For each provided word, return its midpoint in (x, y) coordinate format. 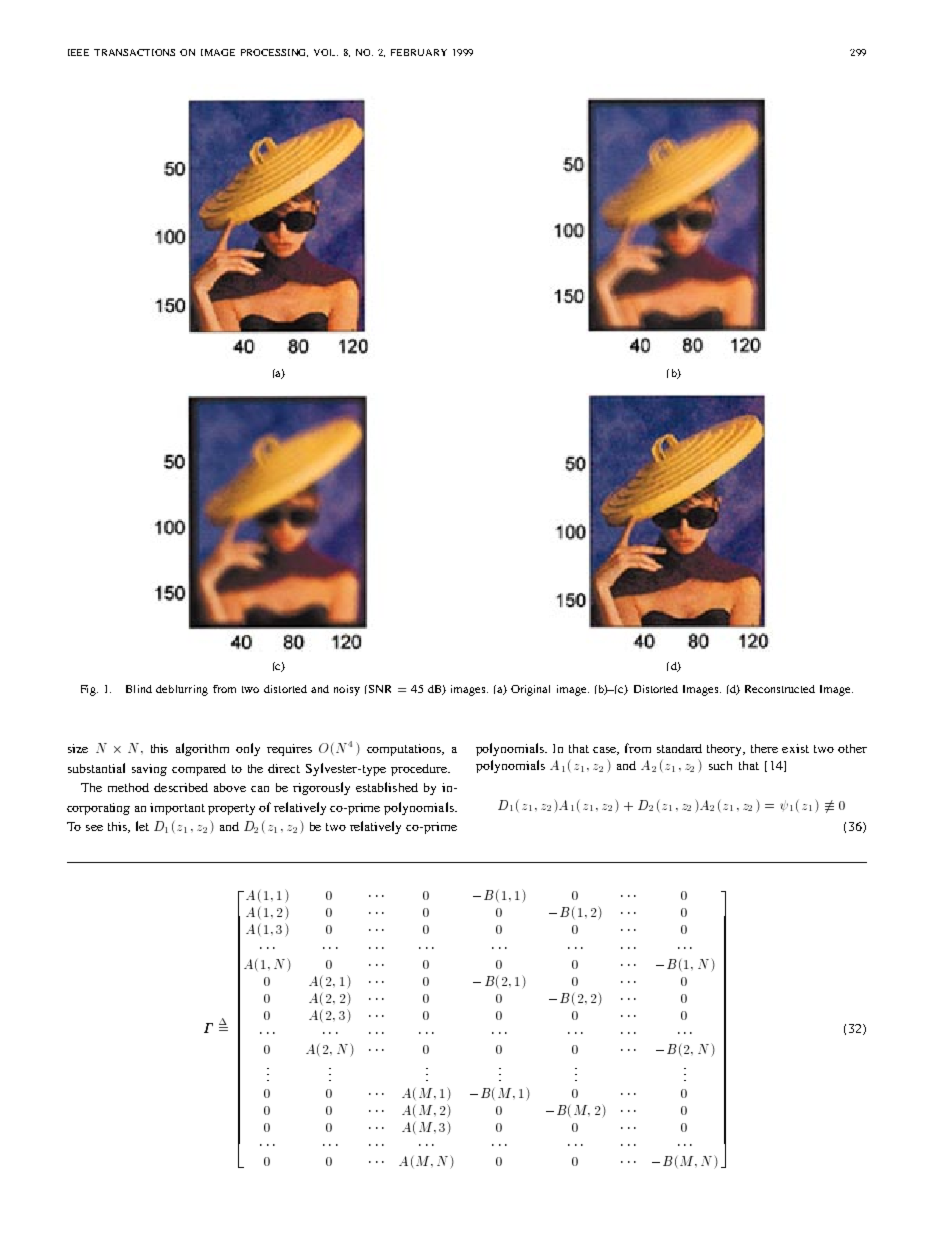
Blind (139, 689)
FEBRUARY (419, 52)
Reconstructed (780, 689)
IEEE (78, 52)
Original (530, 690)
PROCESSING (274, 53)
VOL (326, 52)
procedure (420, 770)
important (177, 809)
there (764, 748)
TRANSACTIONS (134, 52)
